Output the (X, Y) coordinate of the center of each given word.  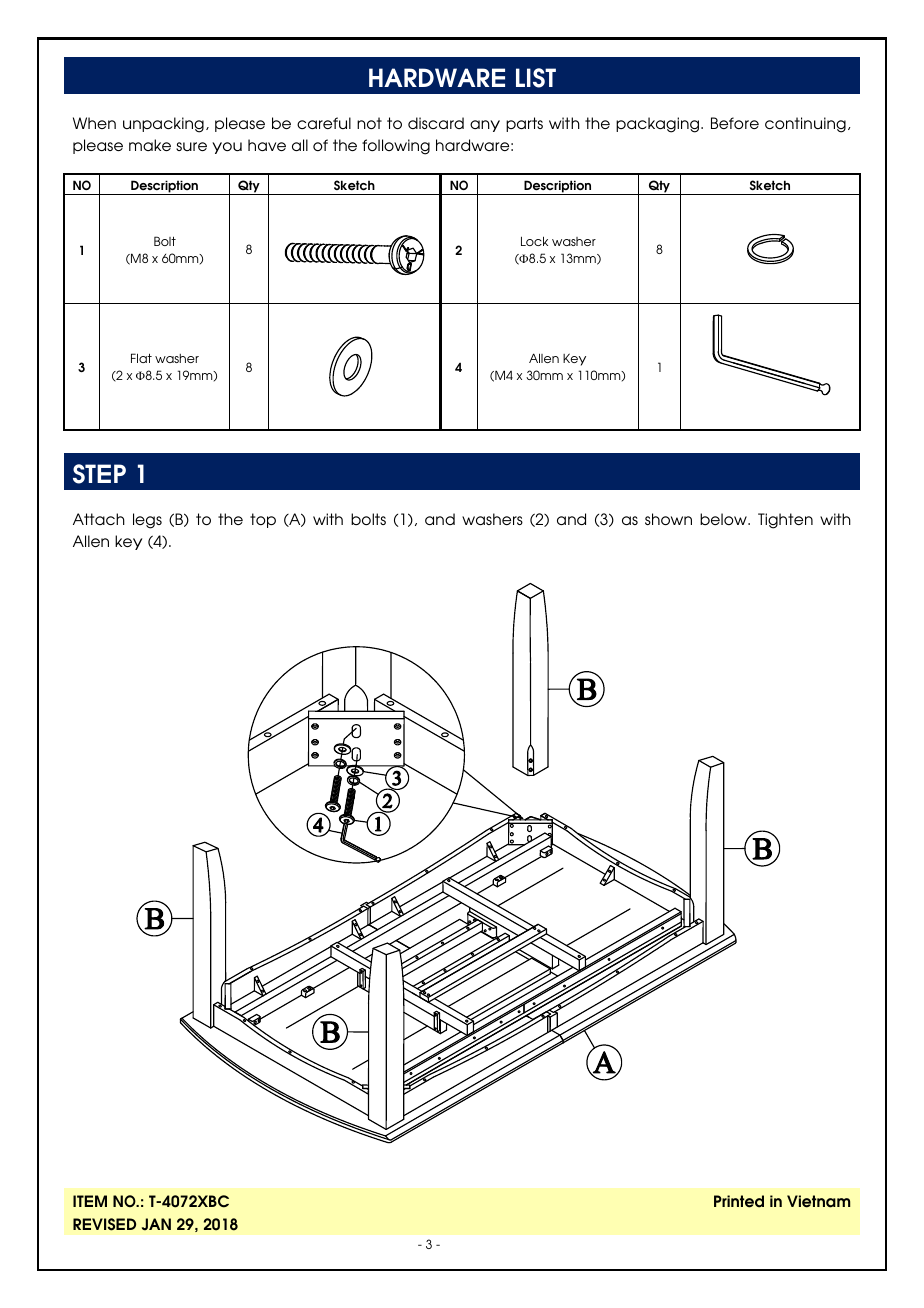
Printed (739, 1201)
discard (436, 123)
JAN (156, 1224)
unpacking (163, 125)
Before (735, 123)
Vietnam (818, 1201)
